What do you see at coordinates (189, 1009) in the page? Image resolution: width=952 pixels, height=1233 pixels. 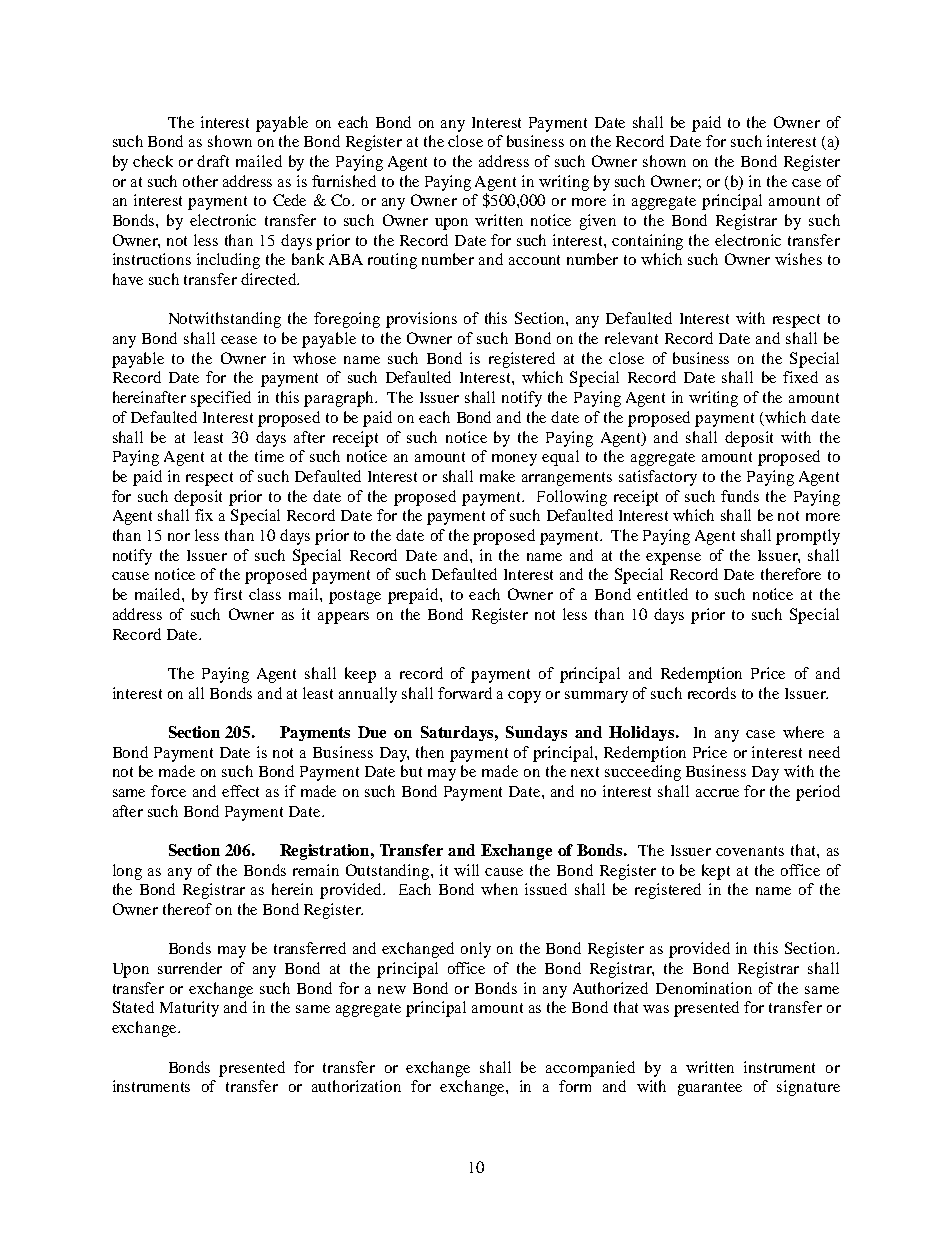 I see `Maturity` at bounding box center [189, 1009].
